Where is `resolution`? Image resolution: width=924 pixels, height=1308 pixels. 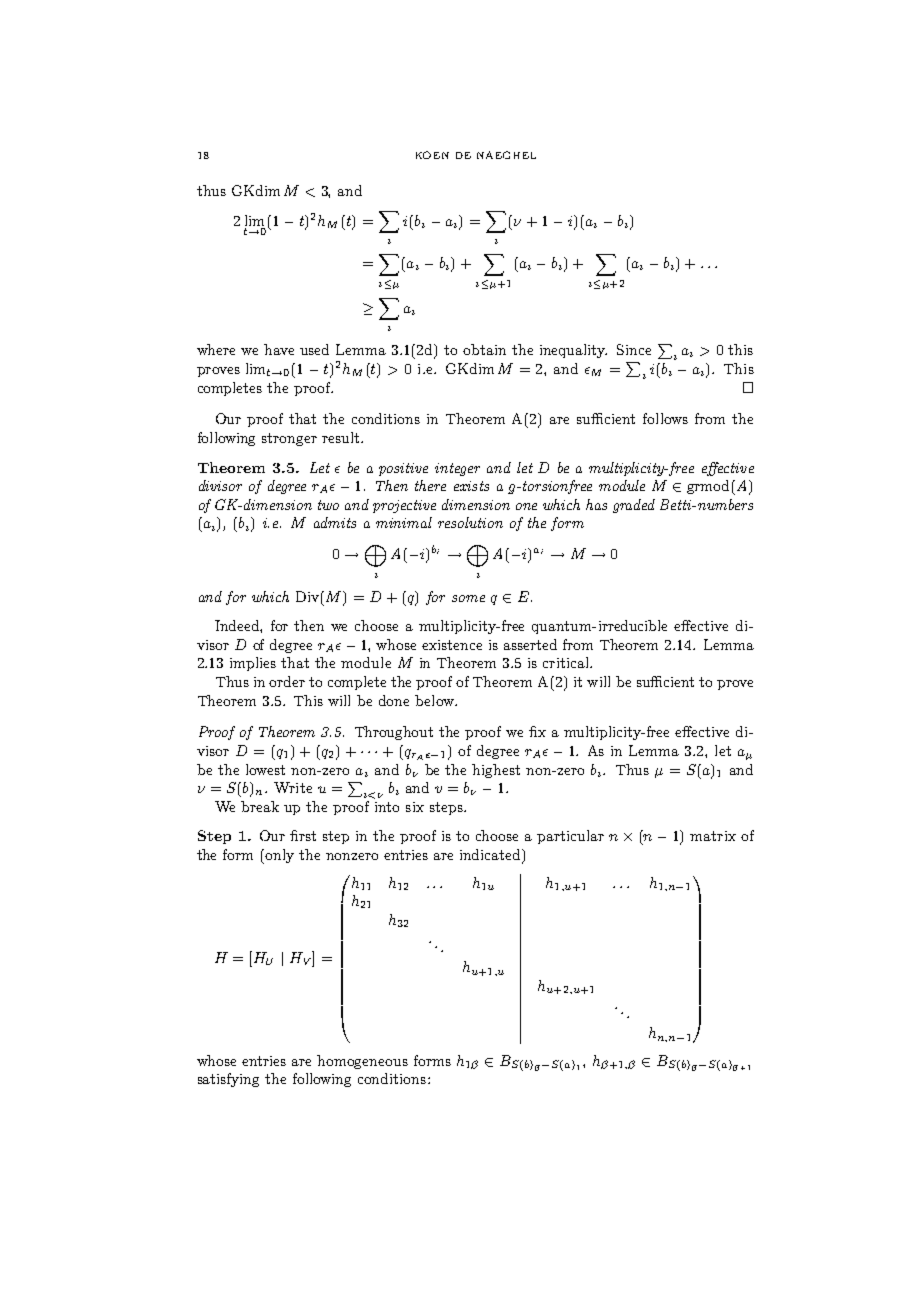
resolution is located at coordinates (470, 522).
